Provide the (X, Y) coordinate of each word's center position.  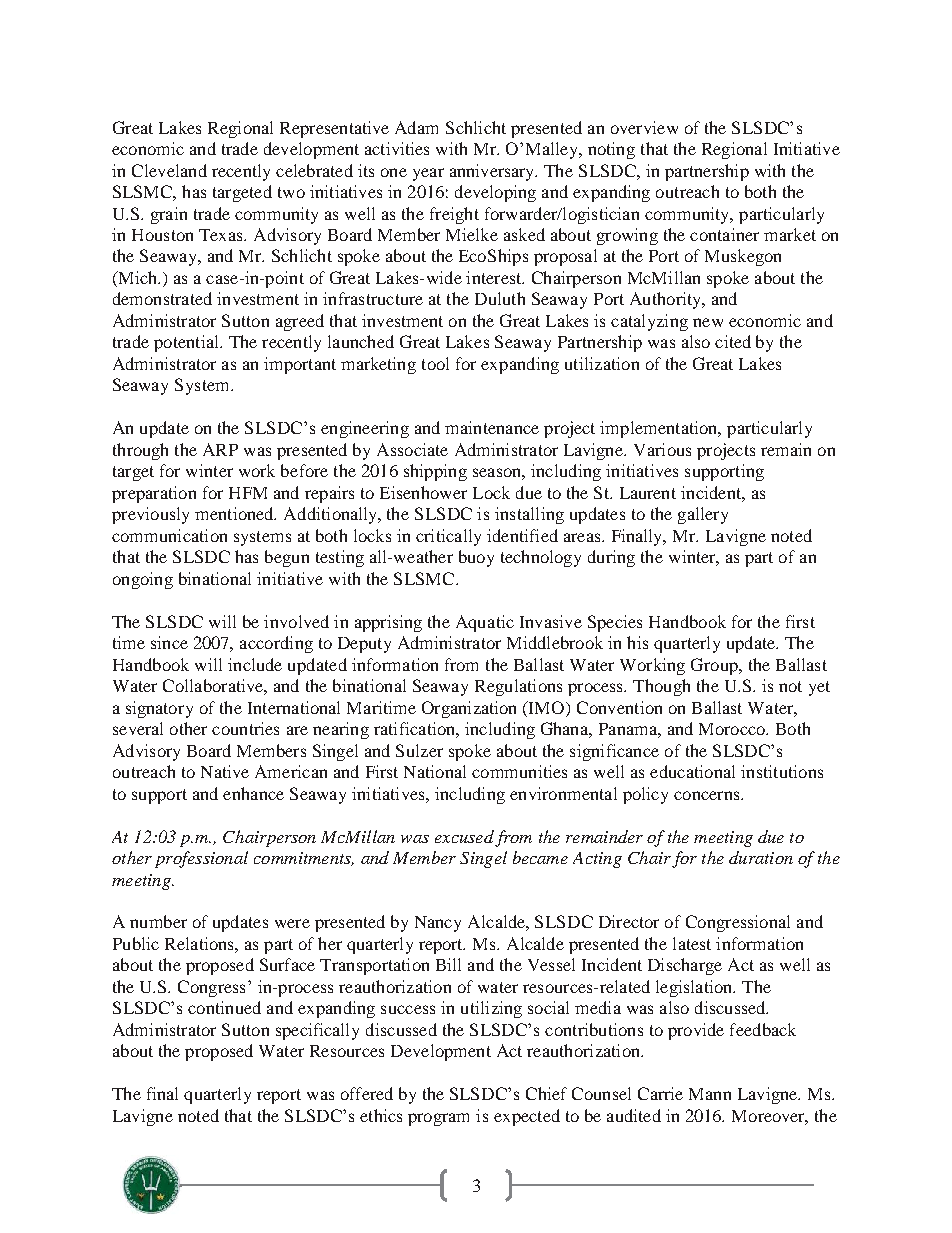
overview (644, 127)
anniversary (493, 172)
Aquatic (485, 623)
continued (224, 1007)
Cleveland (169, 170)
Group (715, 666)
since (169, 642)
